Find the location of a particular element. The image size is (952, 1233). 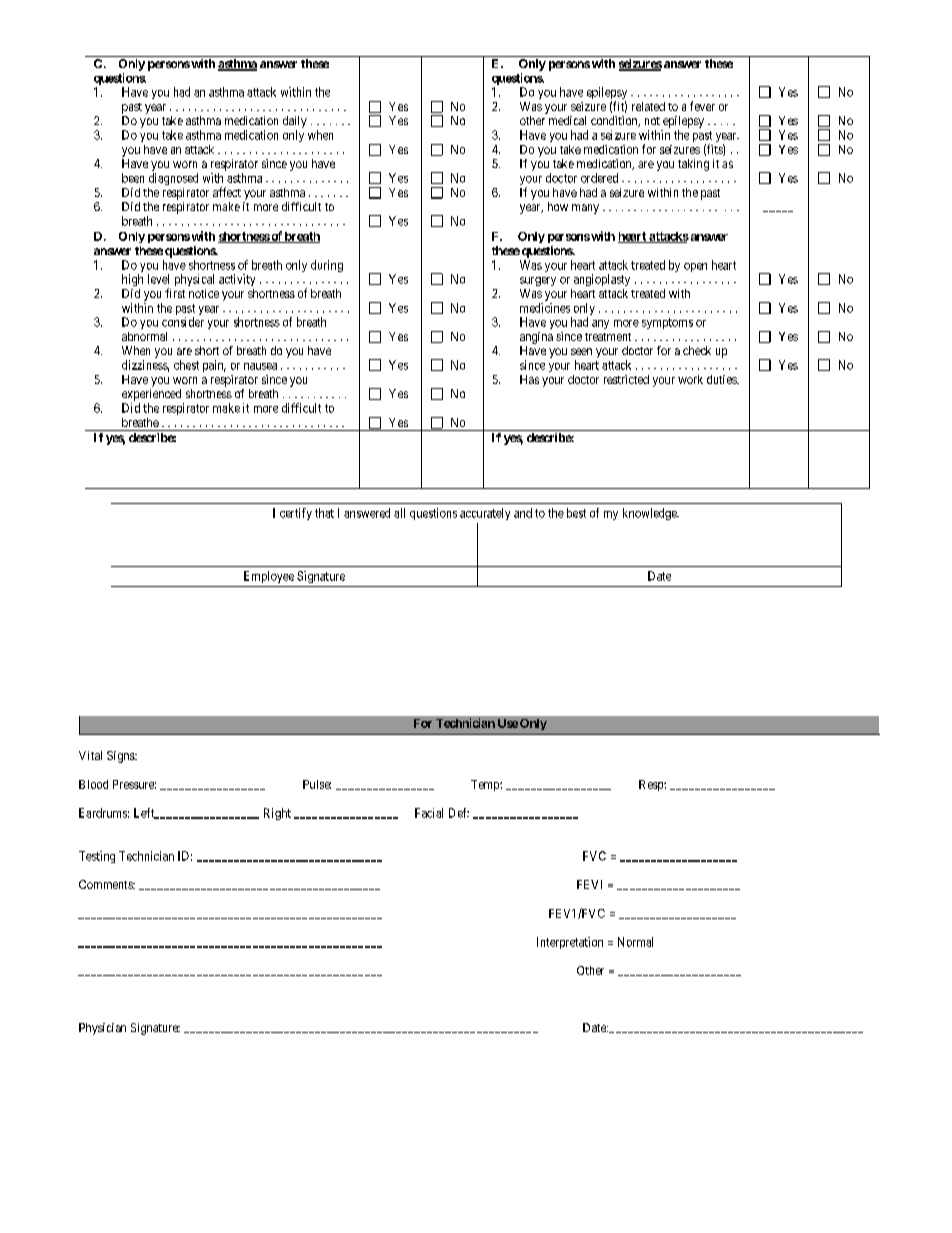

experienced is located at coordinates (153, 396).
